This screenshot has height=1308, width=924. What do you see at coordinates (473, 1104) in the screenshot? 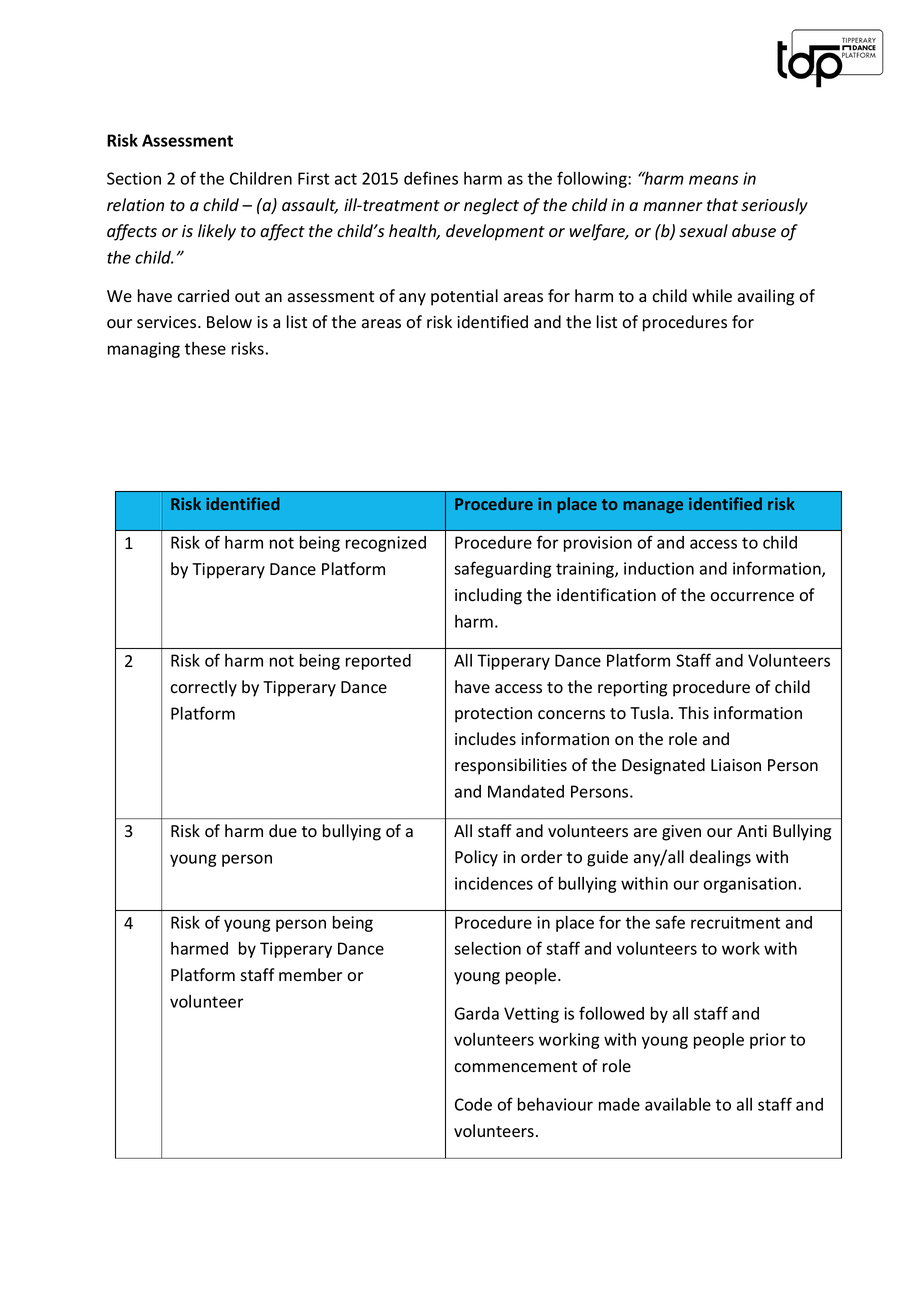
I see `Code` at bounding box center [473, 1104].
